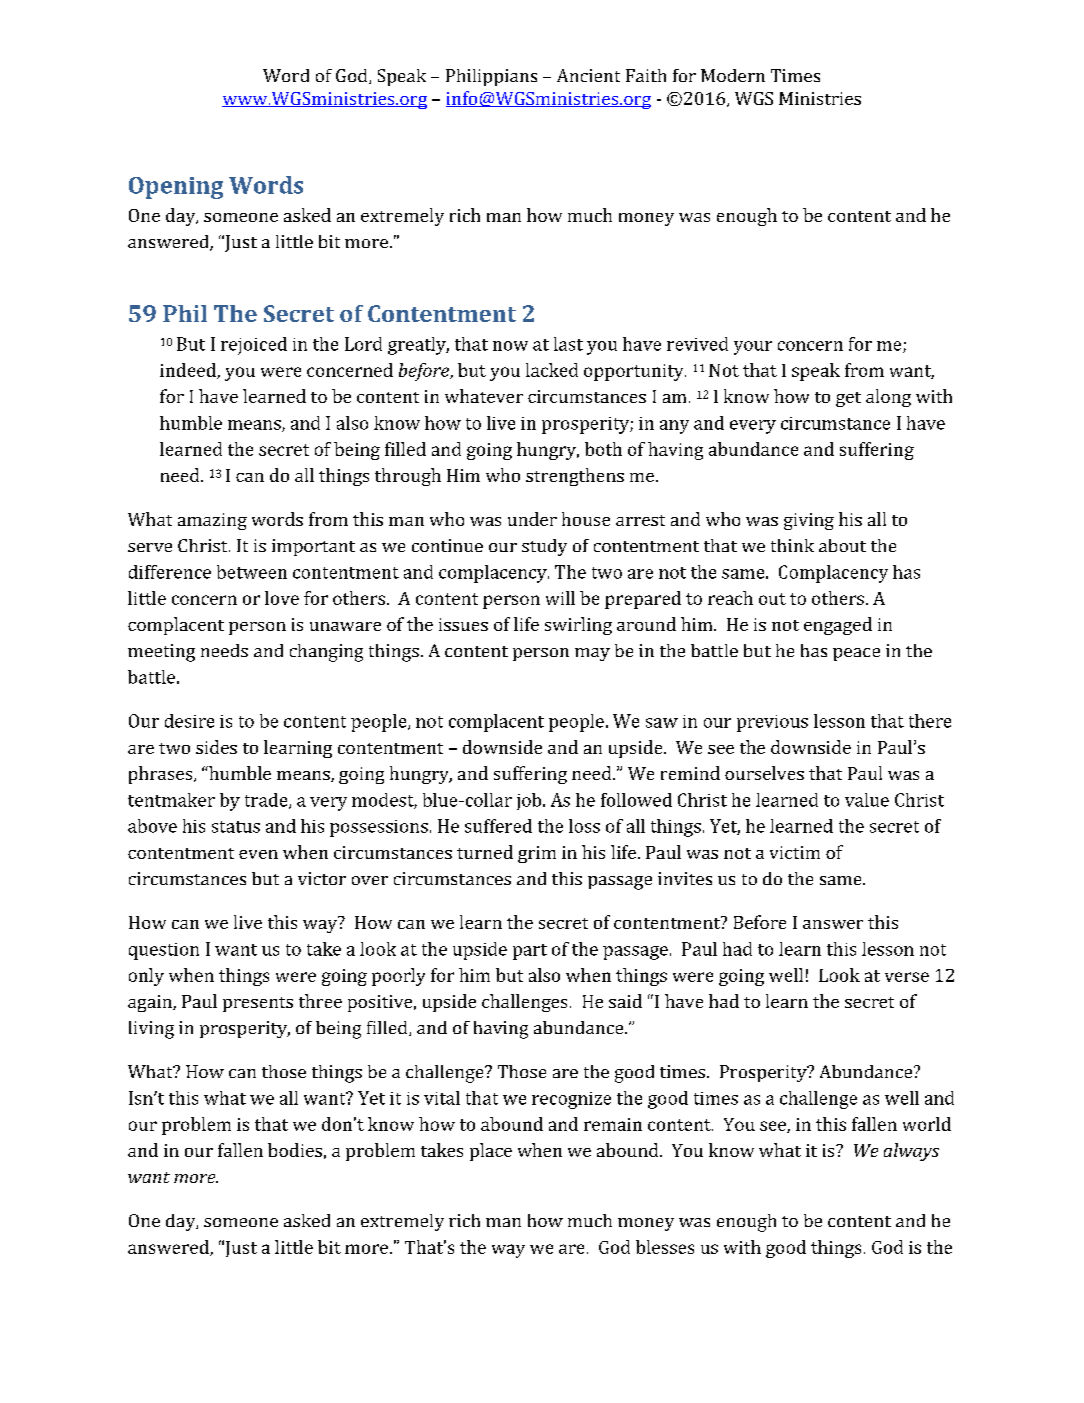  I want to click on Ancient, so click(588, 75).
